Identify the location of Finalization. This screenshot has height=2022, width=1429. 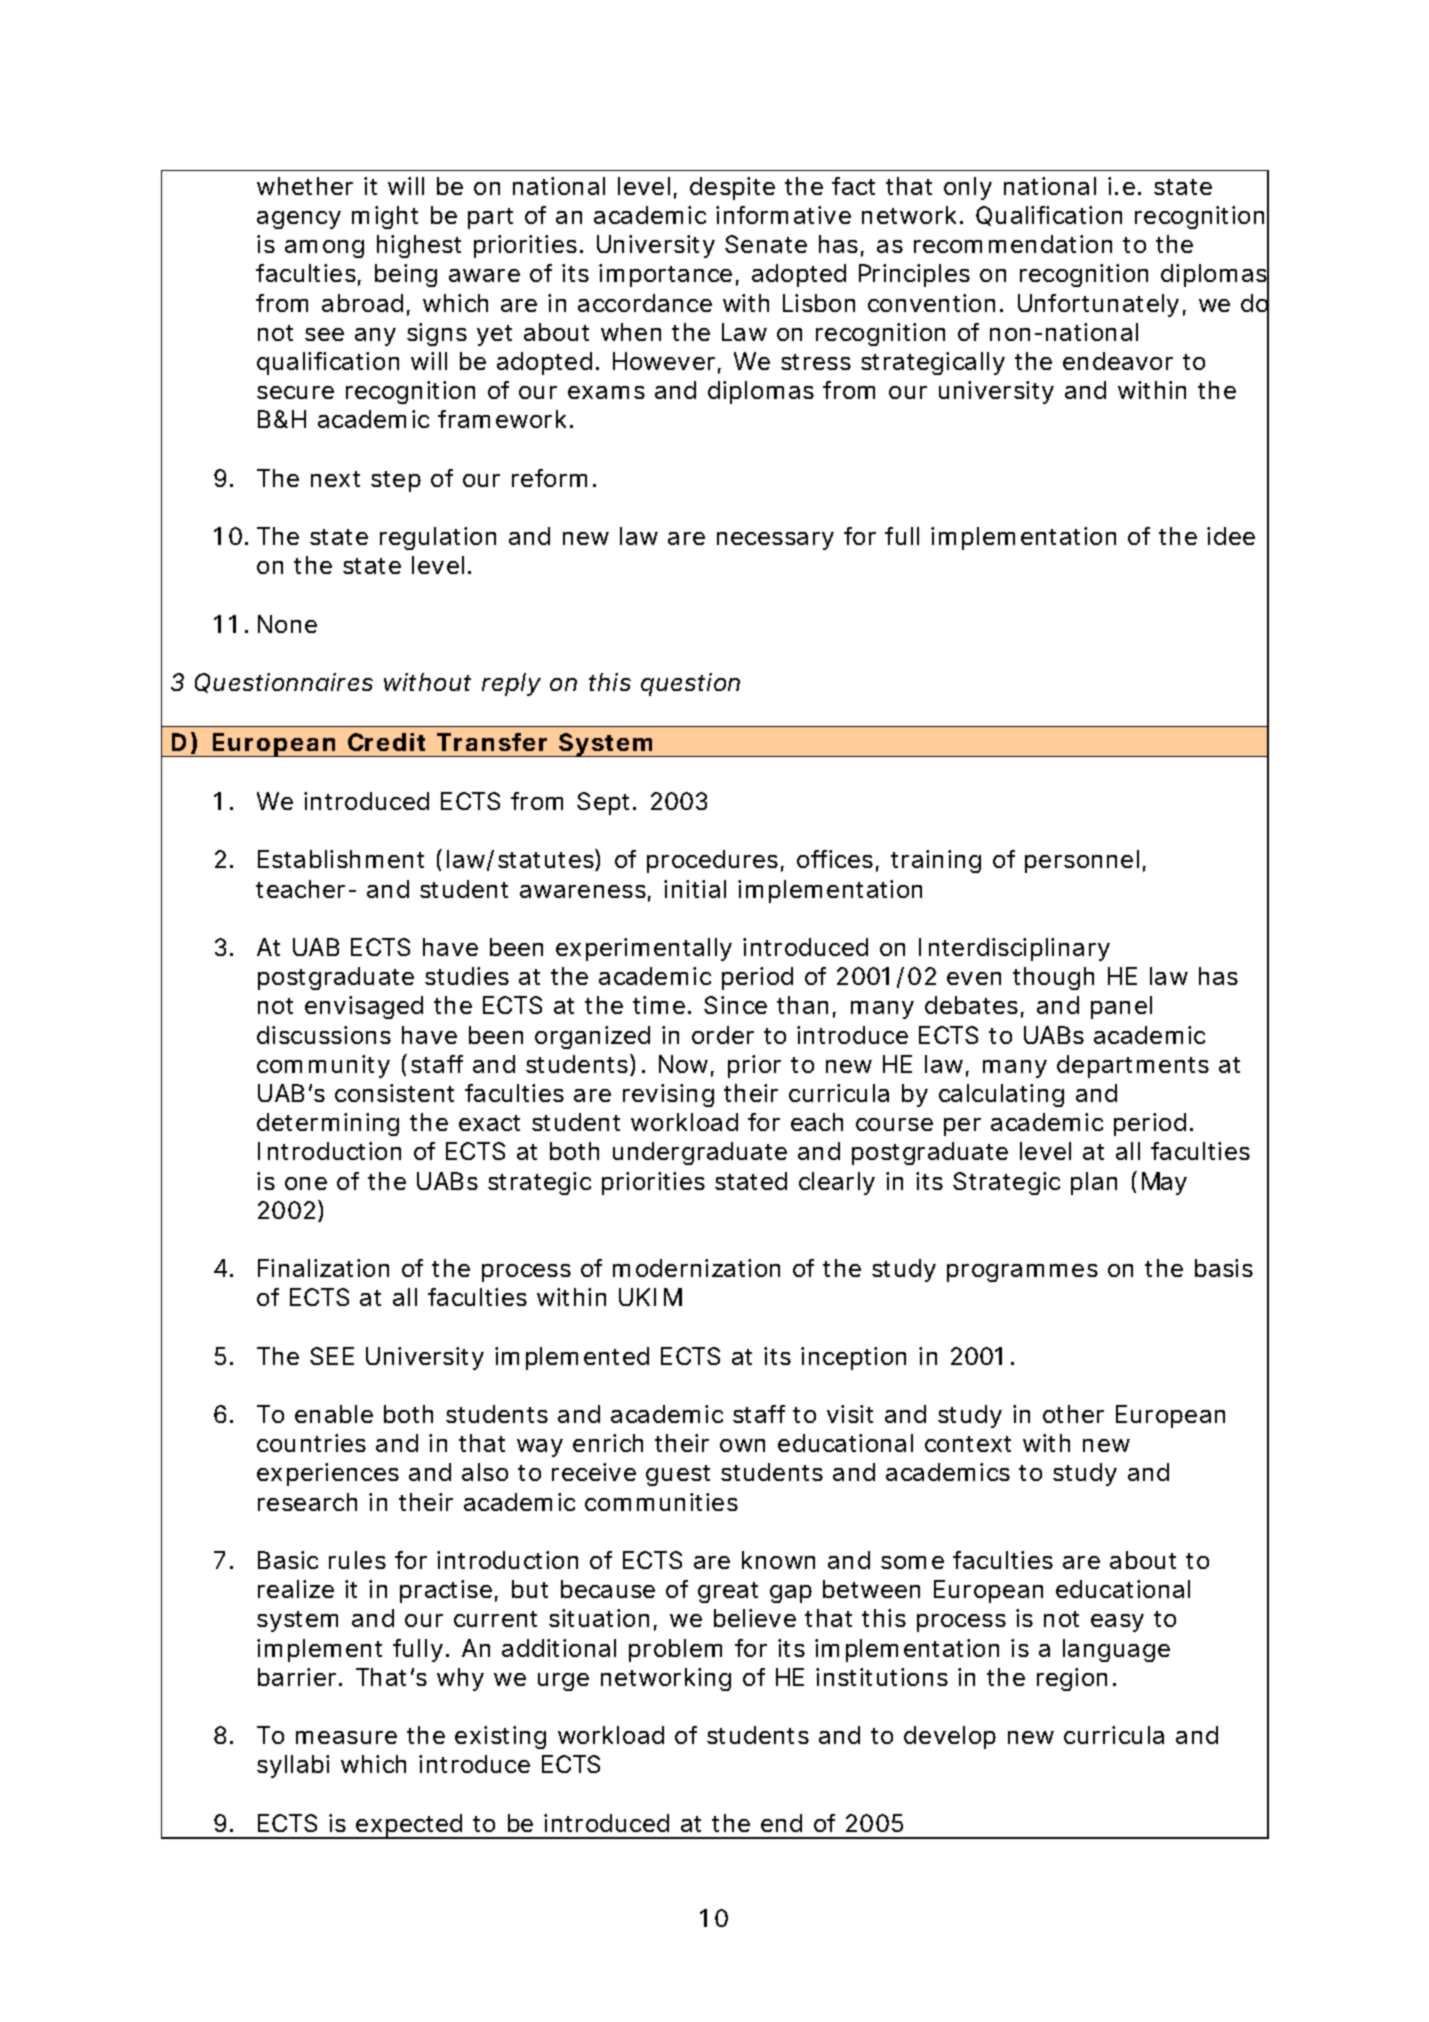
(323, 1268).
